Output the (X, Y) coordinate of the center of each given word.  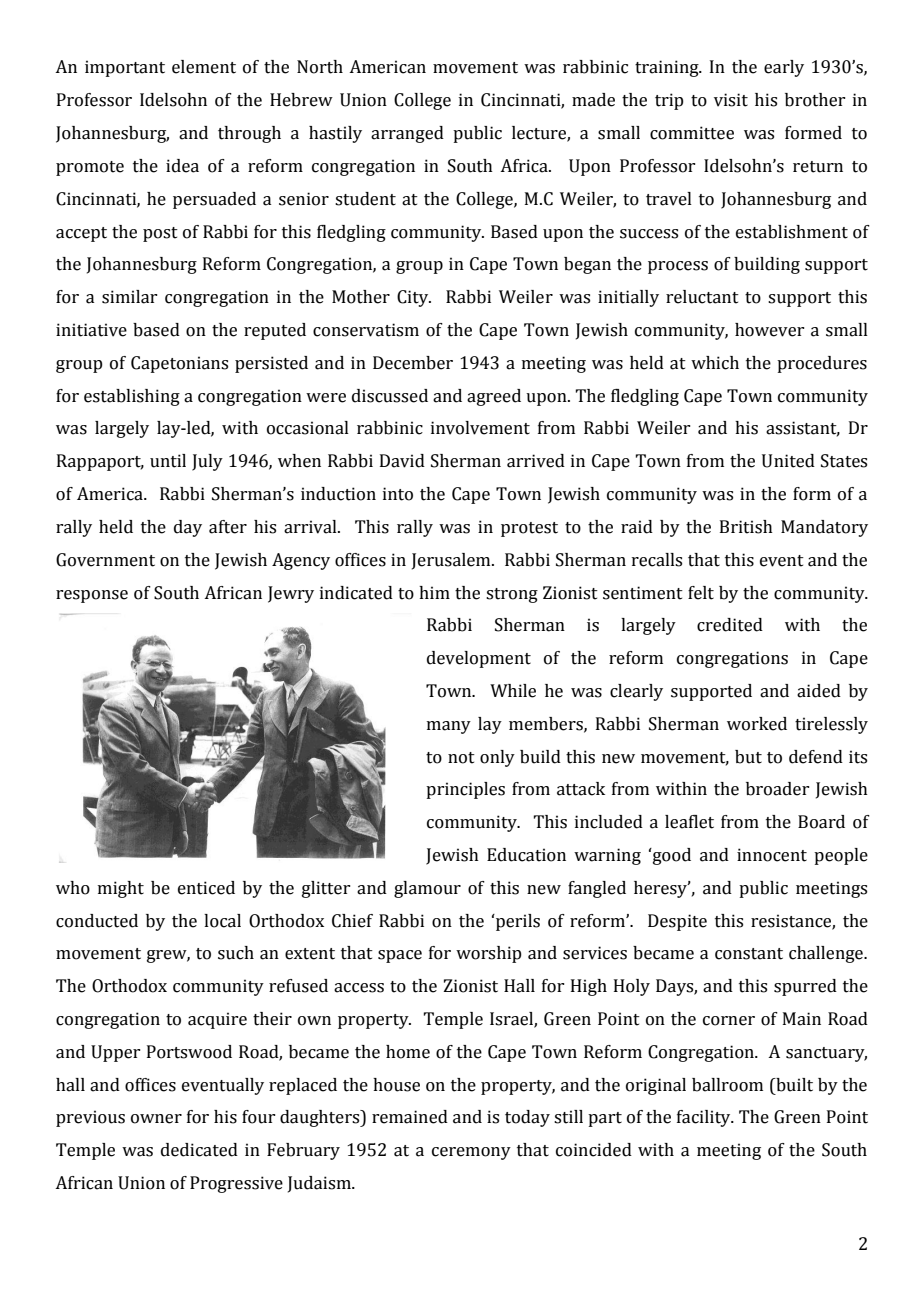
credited (730, 625)
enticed (206, 888)
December (413, 363)
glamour (427, 889)
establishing (132, 397)
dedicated (199, 1150)
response (92, 596)
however (769, 330)
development (479, 659)
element (204, 67)
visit (731, 100)
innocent (772, 855)
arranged (407, 134)
